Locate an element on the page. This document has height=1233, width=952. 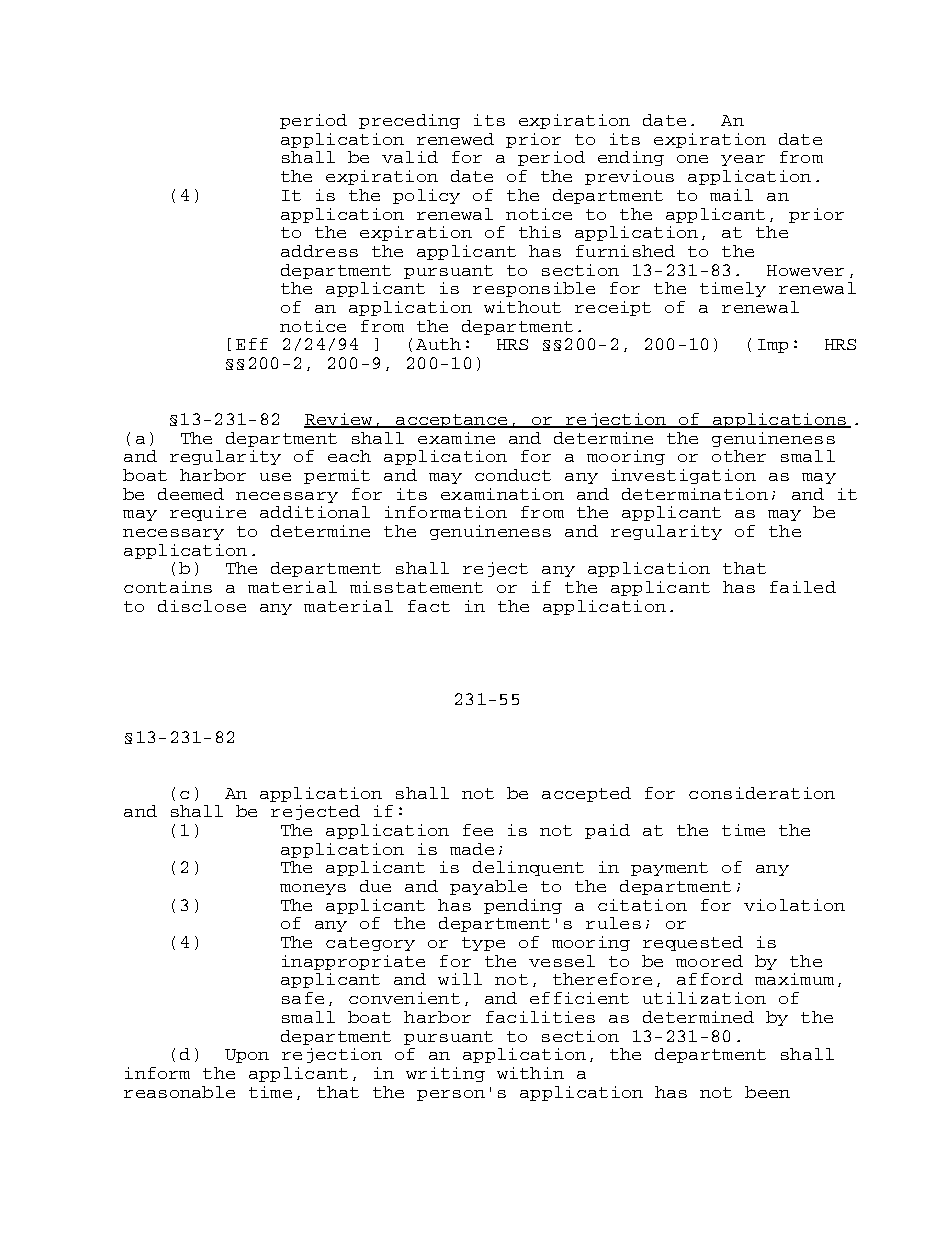
renewed is located at coordinates (455, 139).
